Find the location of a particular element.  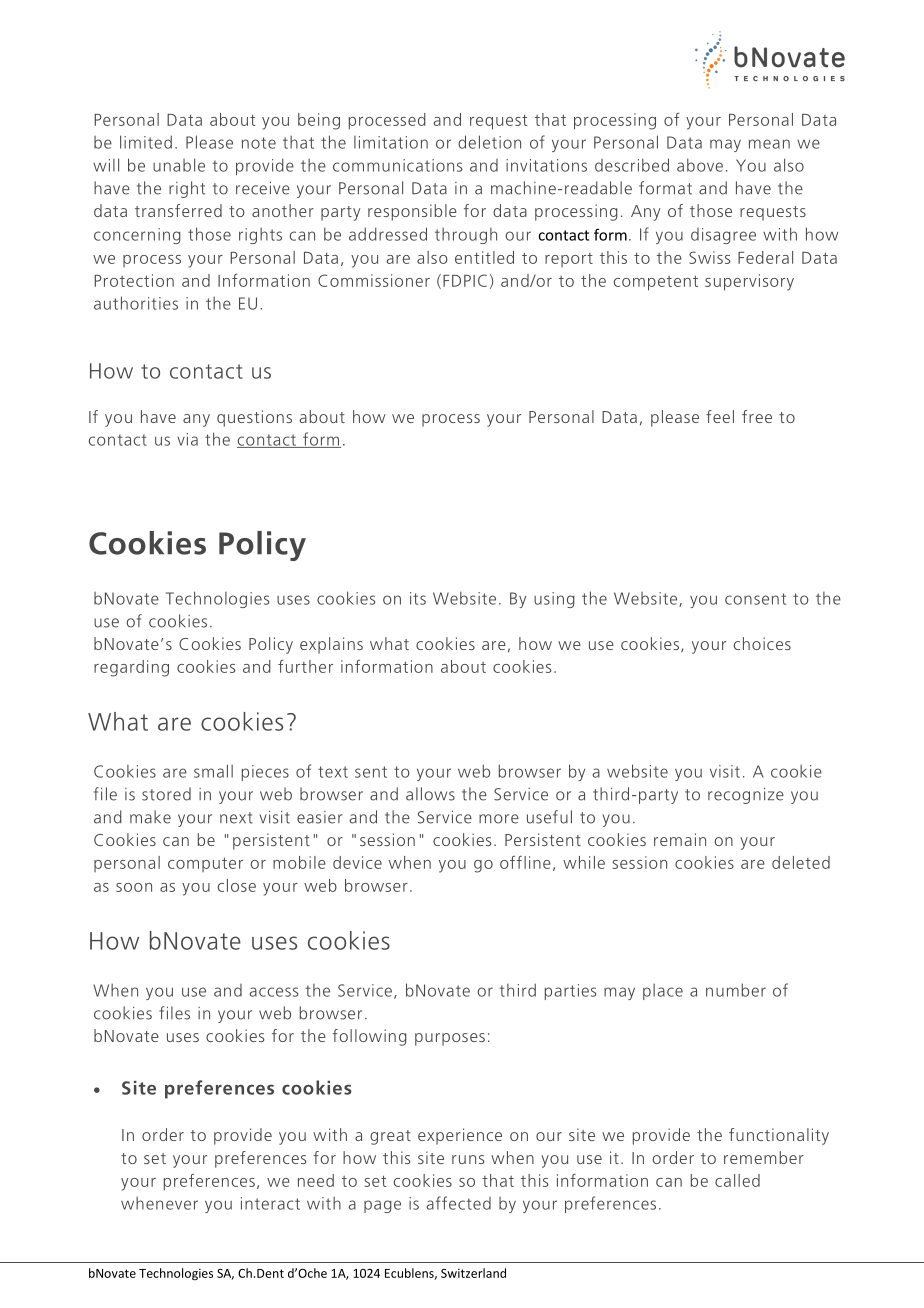

affected is located at coordinates (458, 1203).
